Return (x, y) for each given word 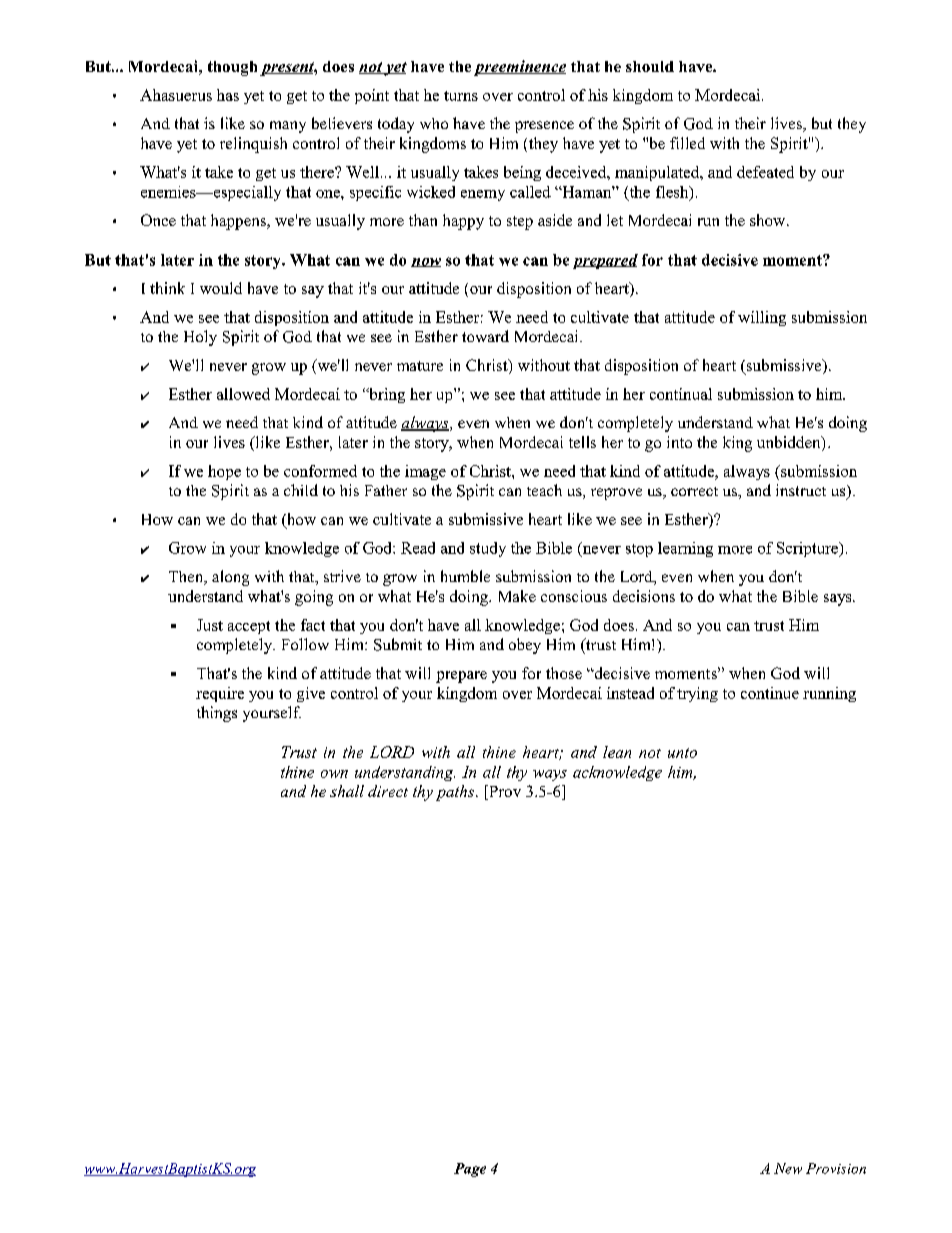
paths (455, 793)
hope (224, 472)
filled (687, 143)
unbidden (790, 443)
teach (544, 490)
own (334, 774)
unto (682, 753)
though (232, 68)
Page (470, 1170)
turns (461, 96)
